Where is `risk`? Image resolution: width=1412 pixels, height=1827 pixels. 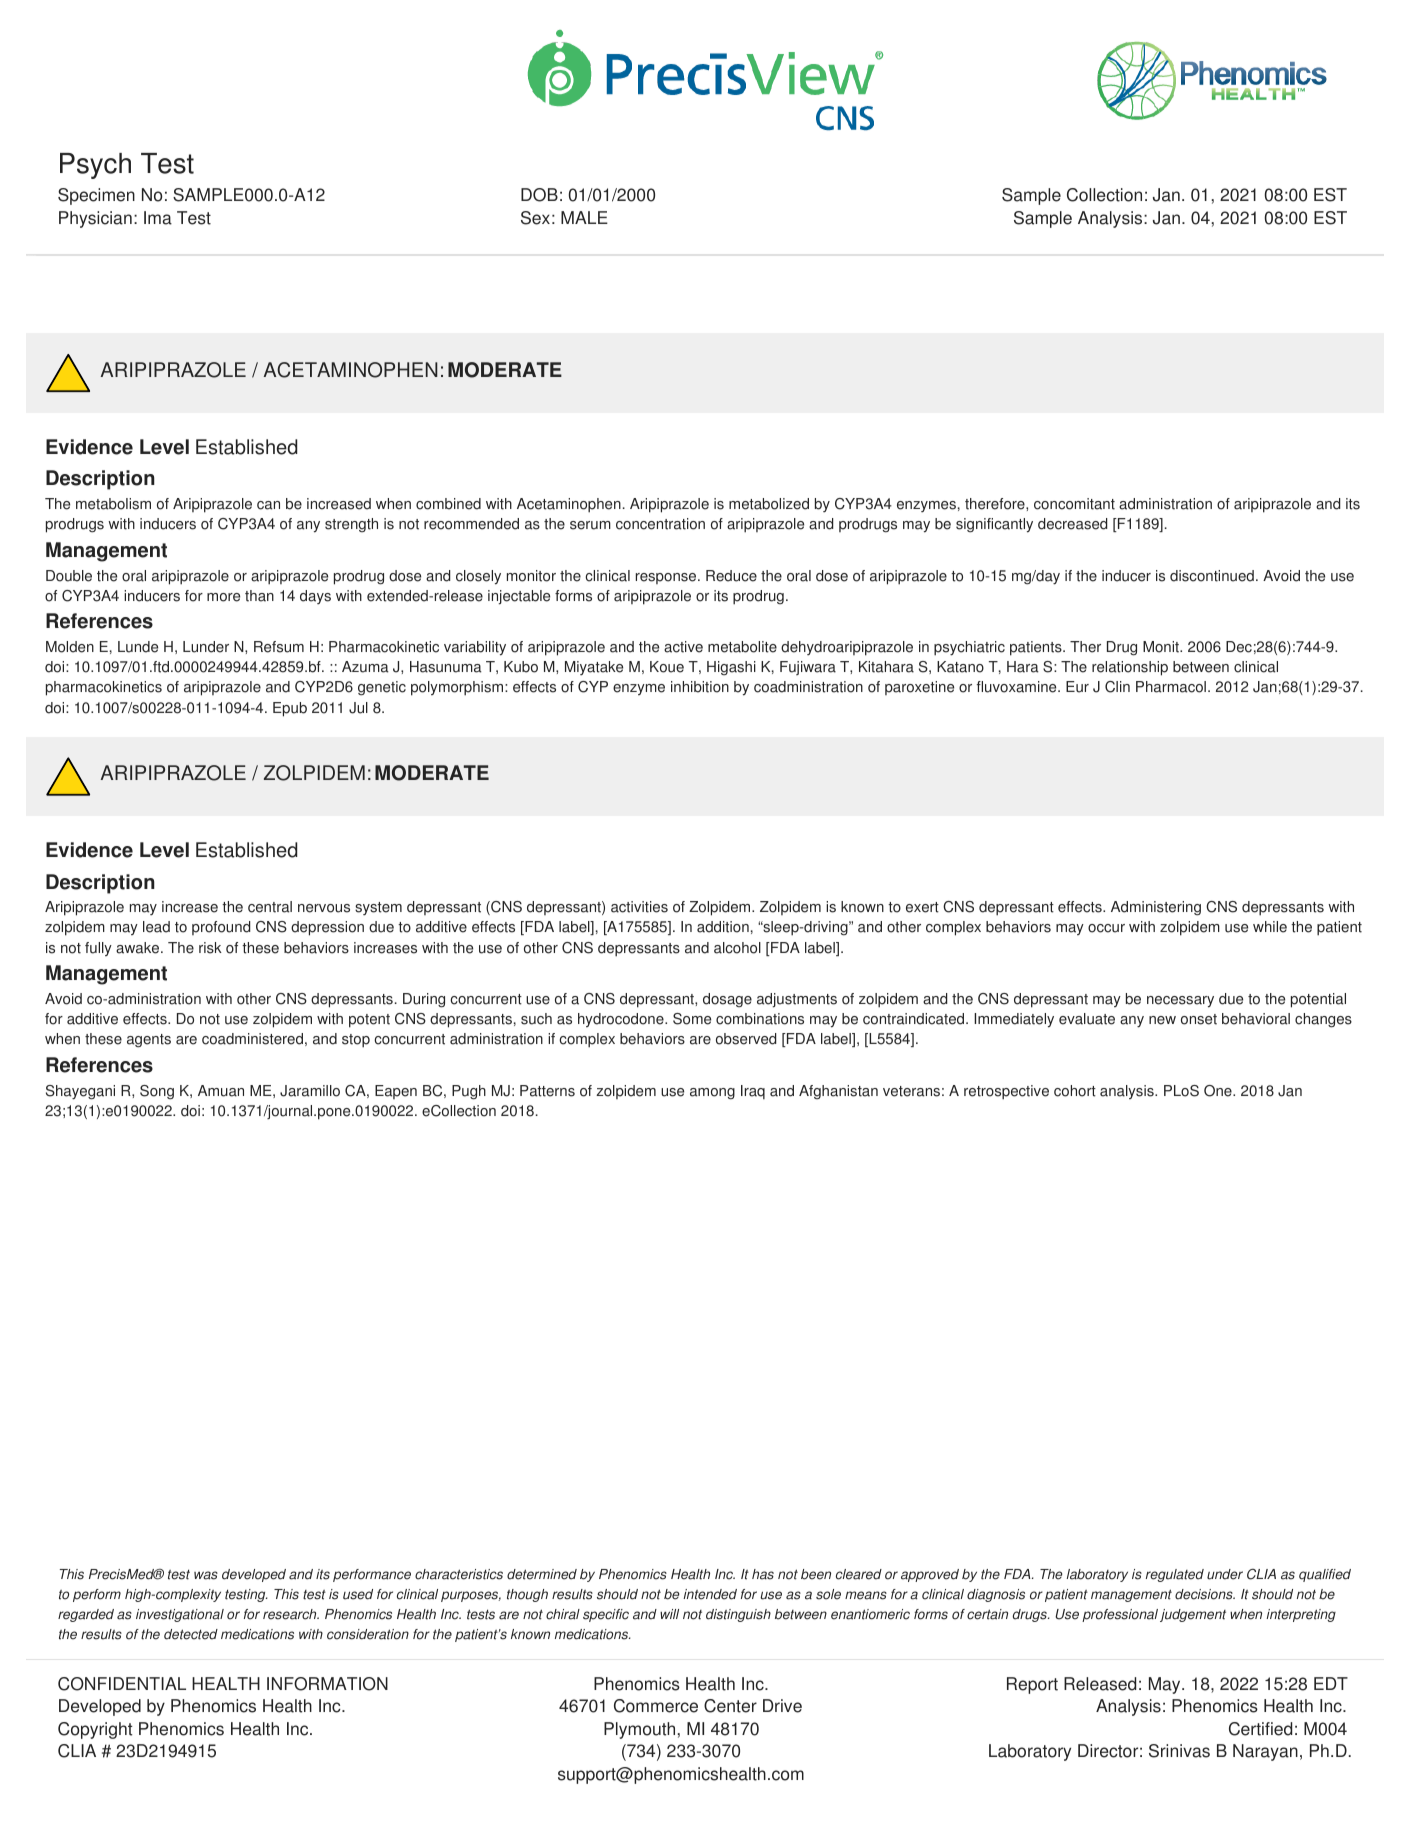 risk is located at coordinates (210, 948).
